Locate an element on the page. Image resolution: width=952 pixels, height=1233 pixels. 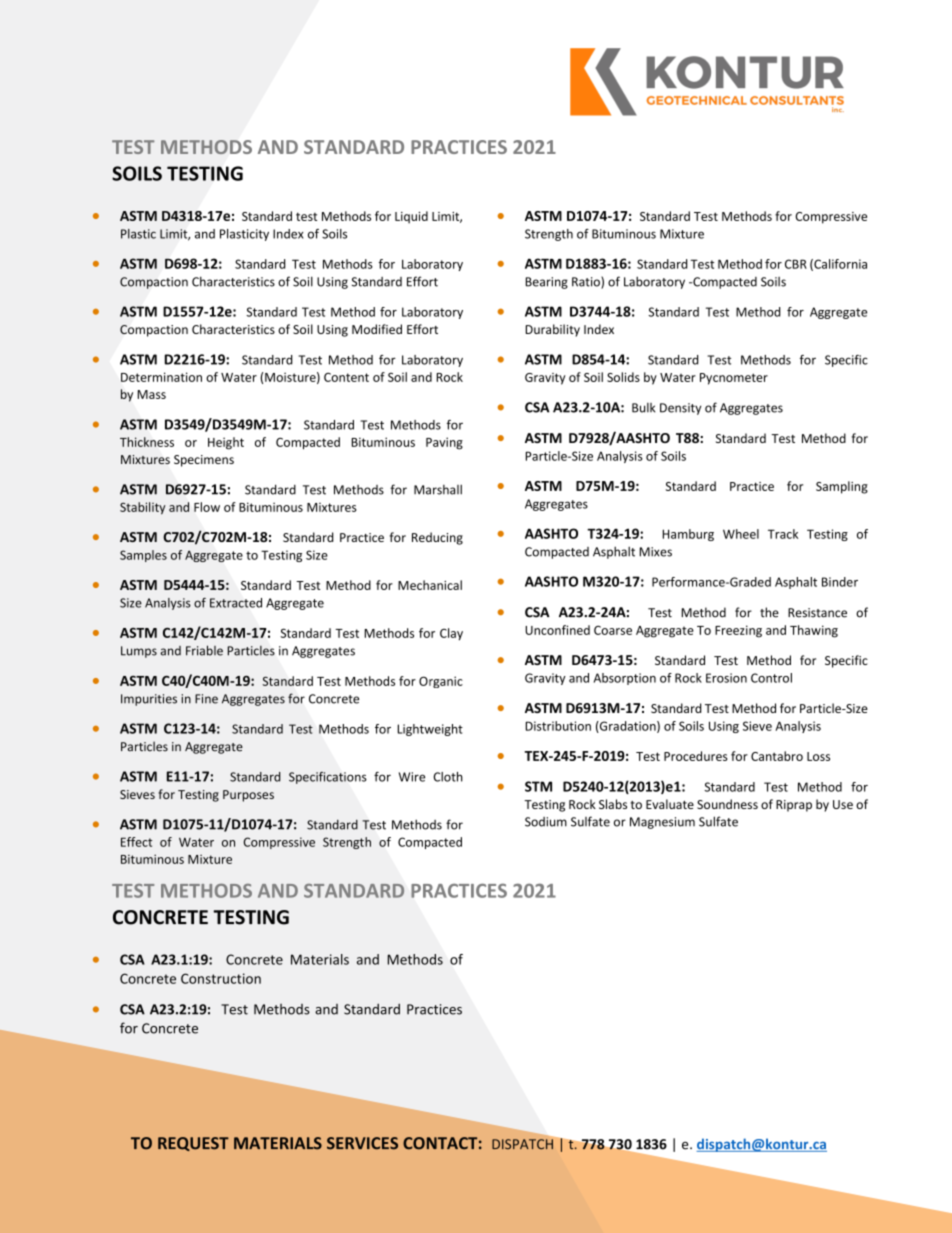
Organic is located at coordinates (441, 682).
